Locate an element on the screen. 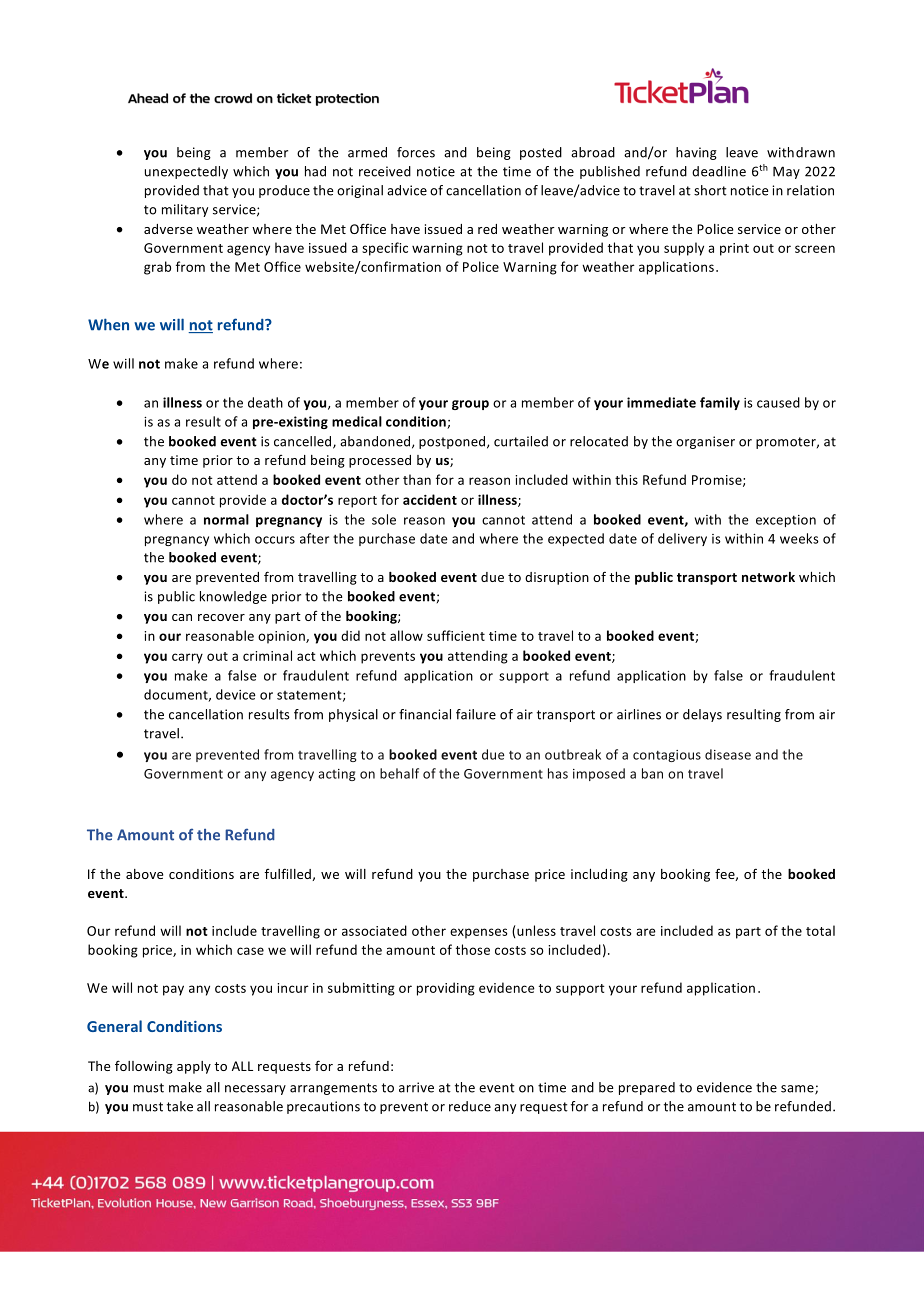 The height and width of the screenshot is (1308, 924). forces is located at coordinates (416, 152).
